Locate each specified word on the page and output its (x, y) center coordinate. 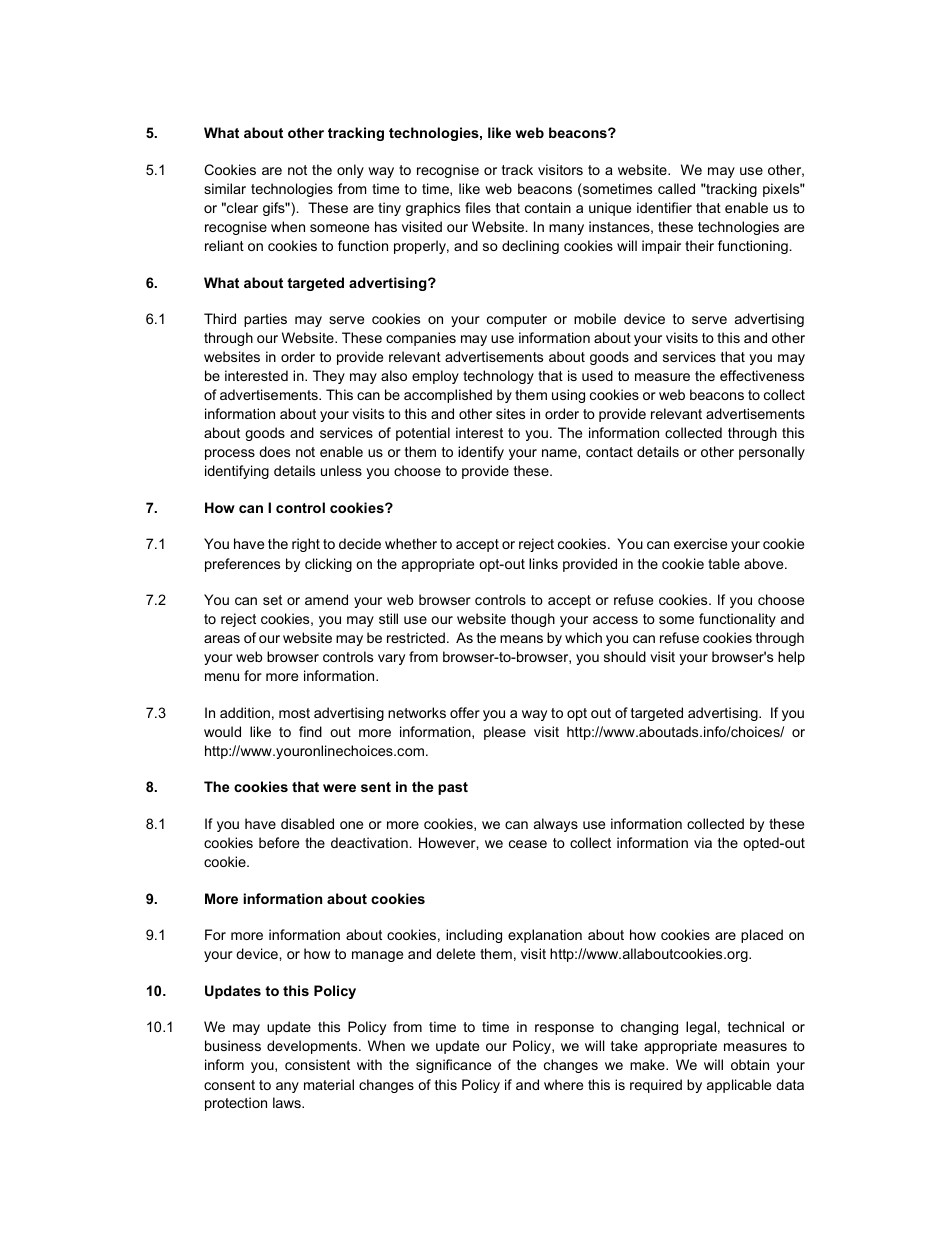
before (279, 842)
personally (772, 453)
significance (453, 1066)
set (272, 600)
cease (528, 844)
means (521, 639)
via (703, 842)
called (676, 188)
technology (498, 377)
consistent (317, 1064)
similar (225, 188)
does (274, 451)
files (478, 207)
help (791, 658)
